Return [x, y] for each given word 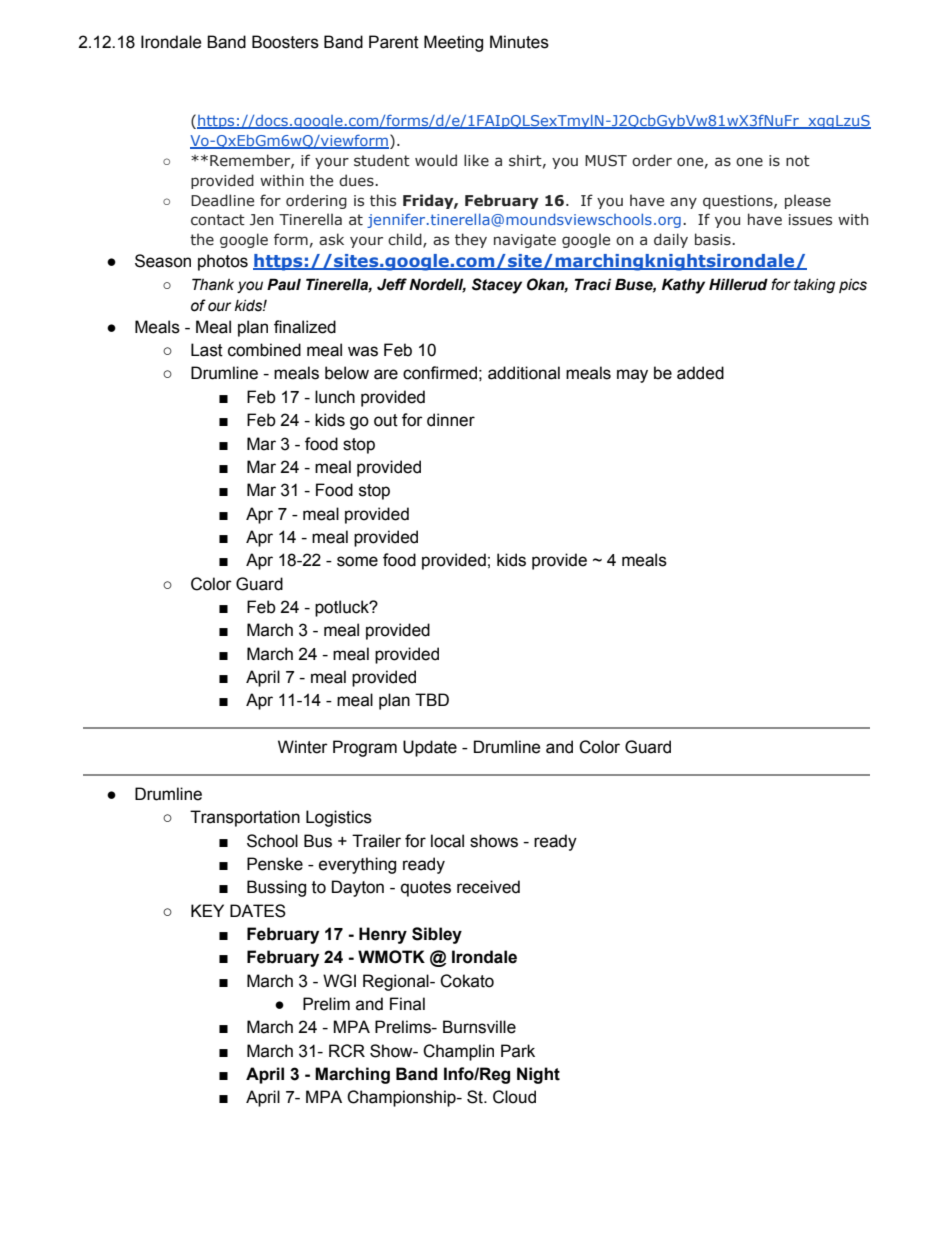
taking [814, 286]
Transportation [245, 818]
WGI [339, 981]
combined [264, 350]
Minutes [519, 42]
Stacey [497, 286]
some [357, 561]
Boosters [285, 42]
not [798, 161]
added [700, 373]
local [447, 841]
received [488, 887]
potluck [343, 608]
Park [518, 1051]
